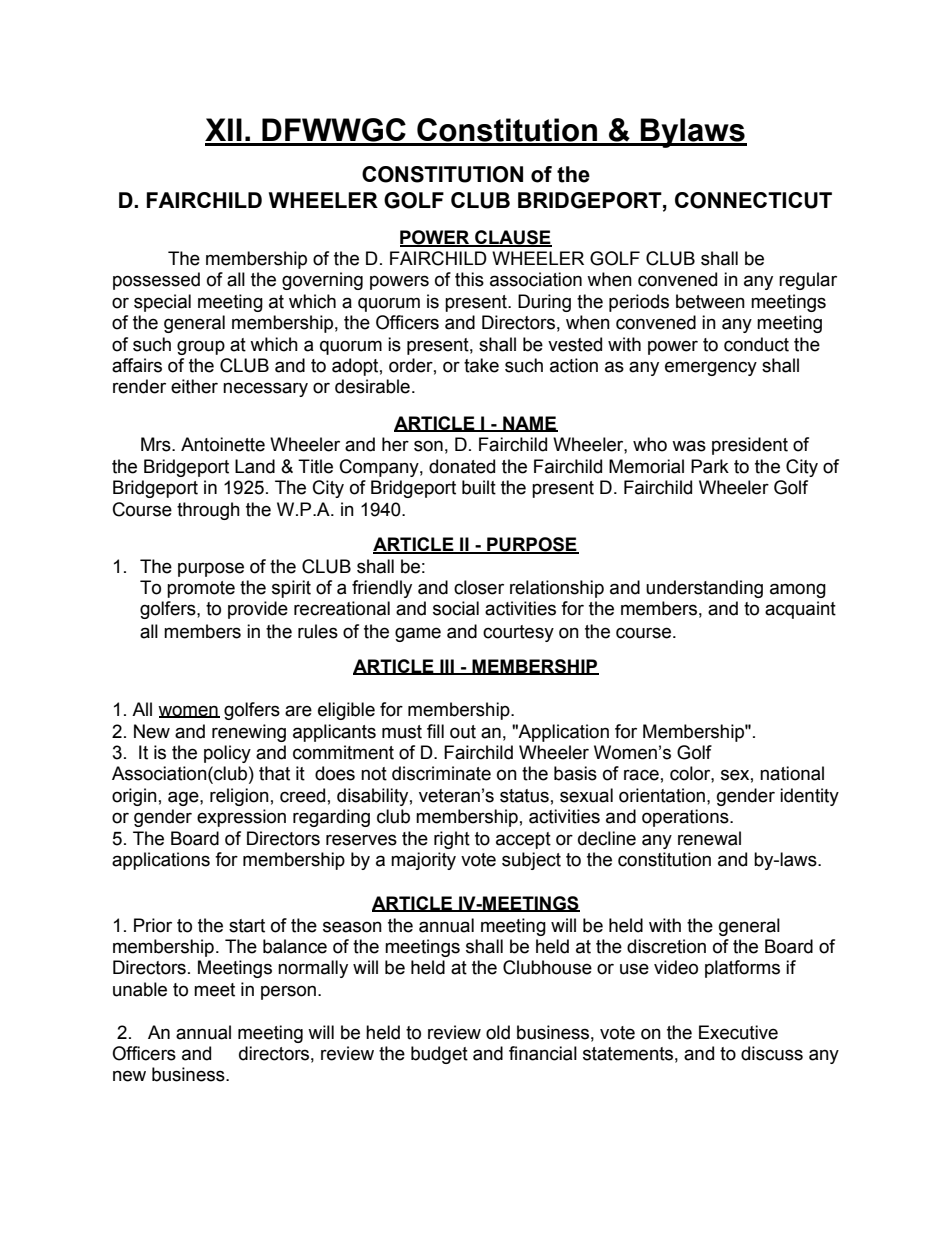 Image resolution: width=952 pixels, height=1233 pixels. Describe the element at coordinates (258, 610) in the screenshot. I see `provide` at that location.
